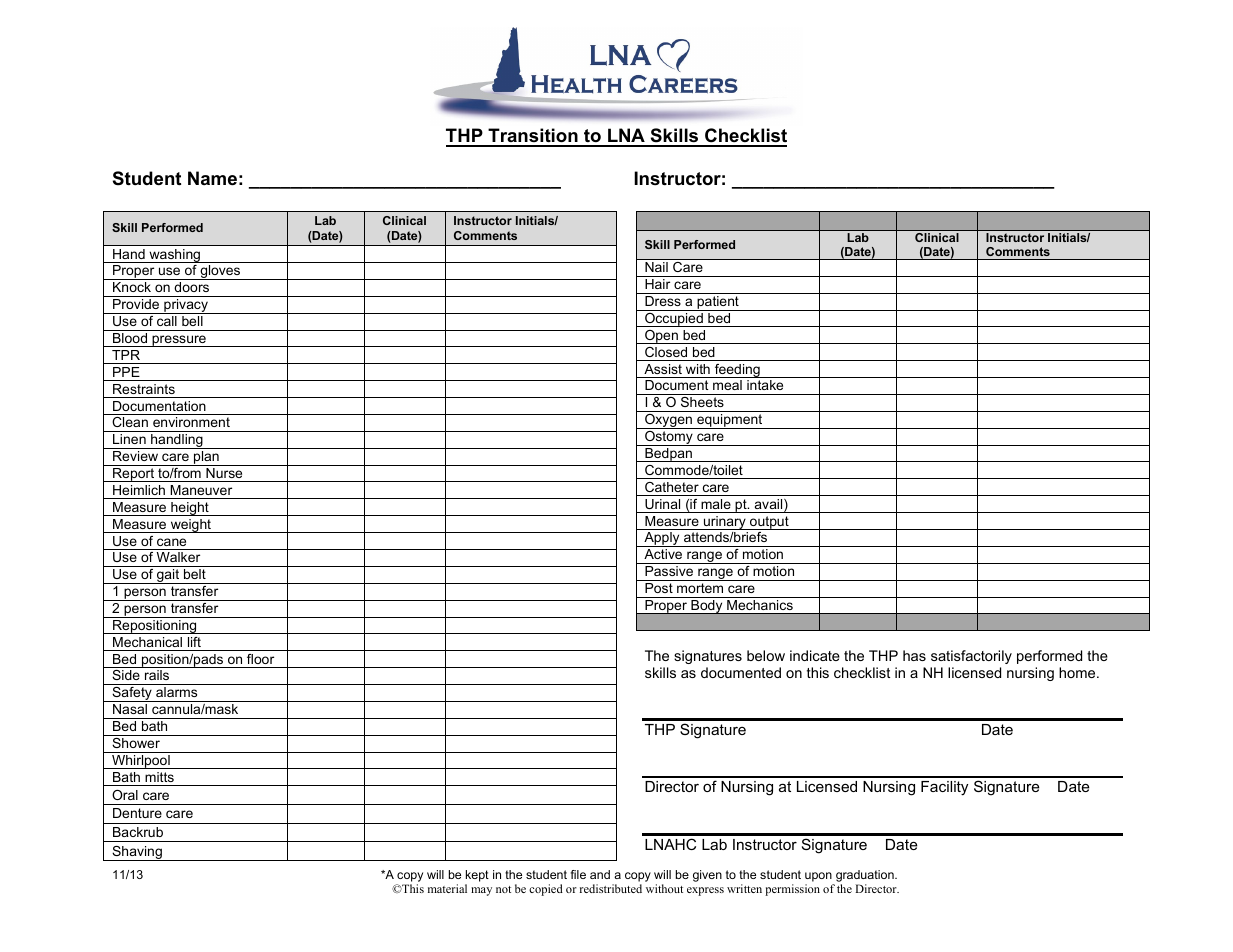 The width and height of the screenshot is (1233, 952). What do you see at coordinates (179, 341) in the screenshot?
I see `pressure` at bounding box center [179, 341].
